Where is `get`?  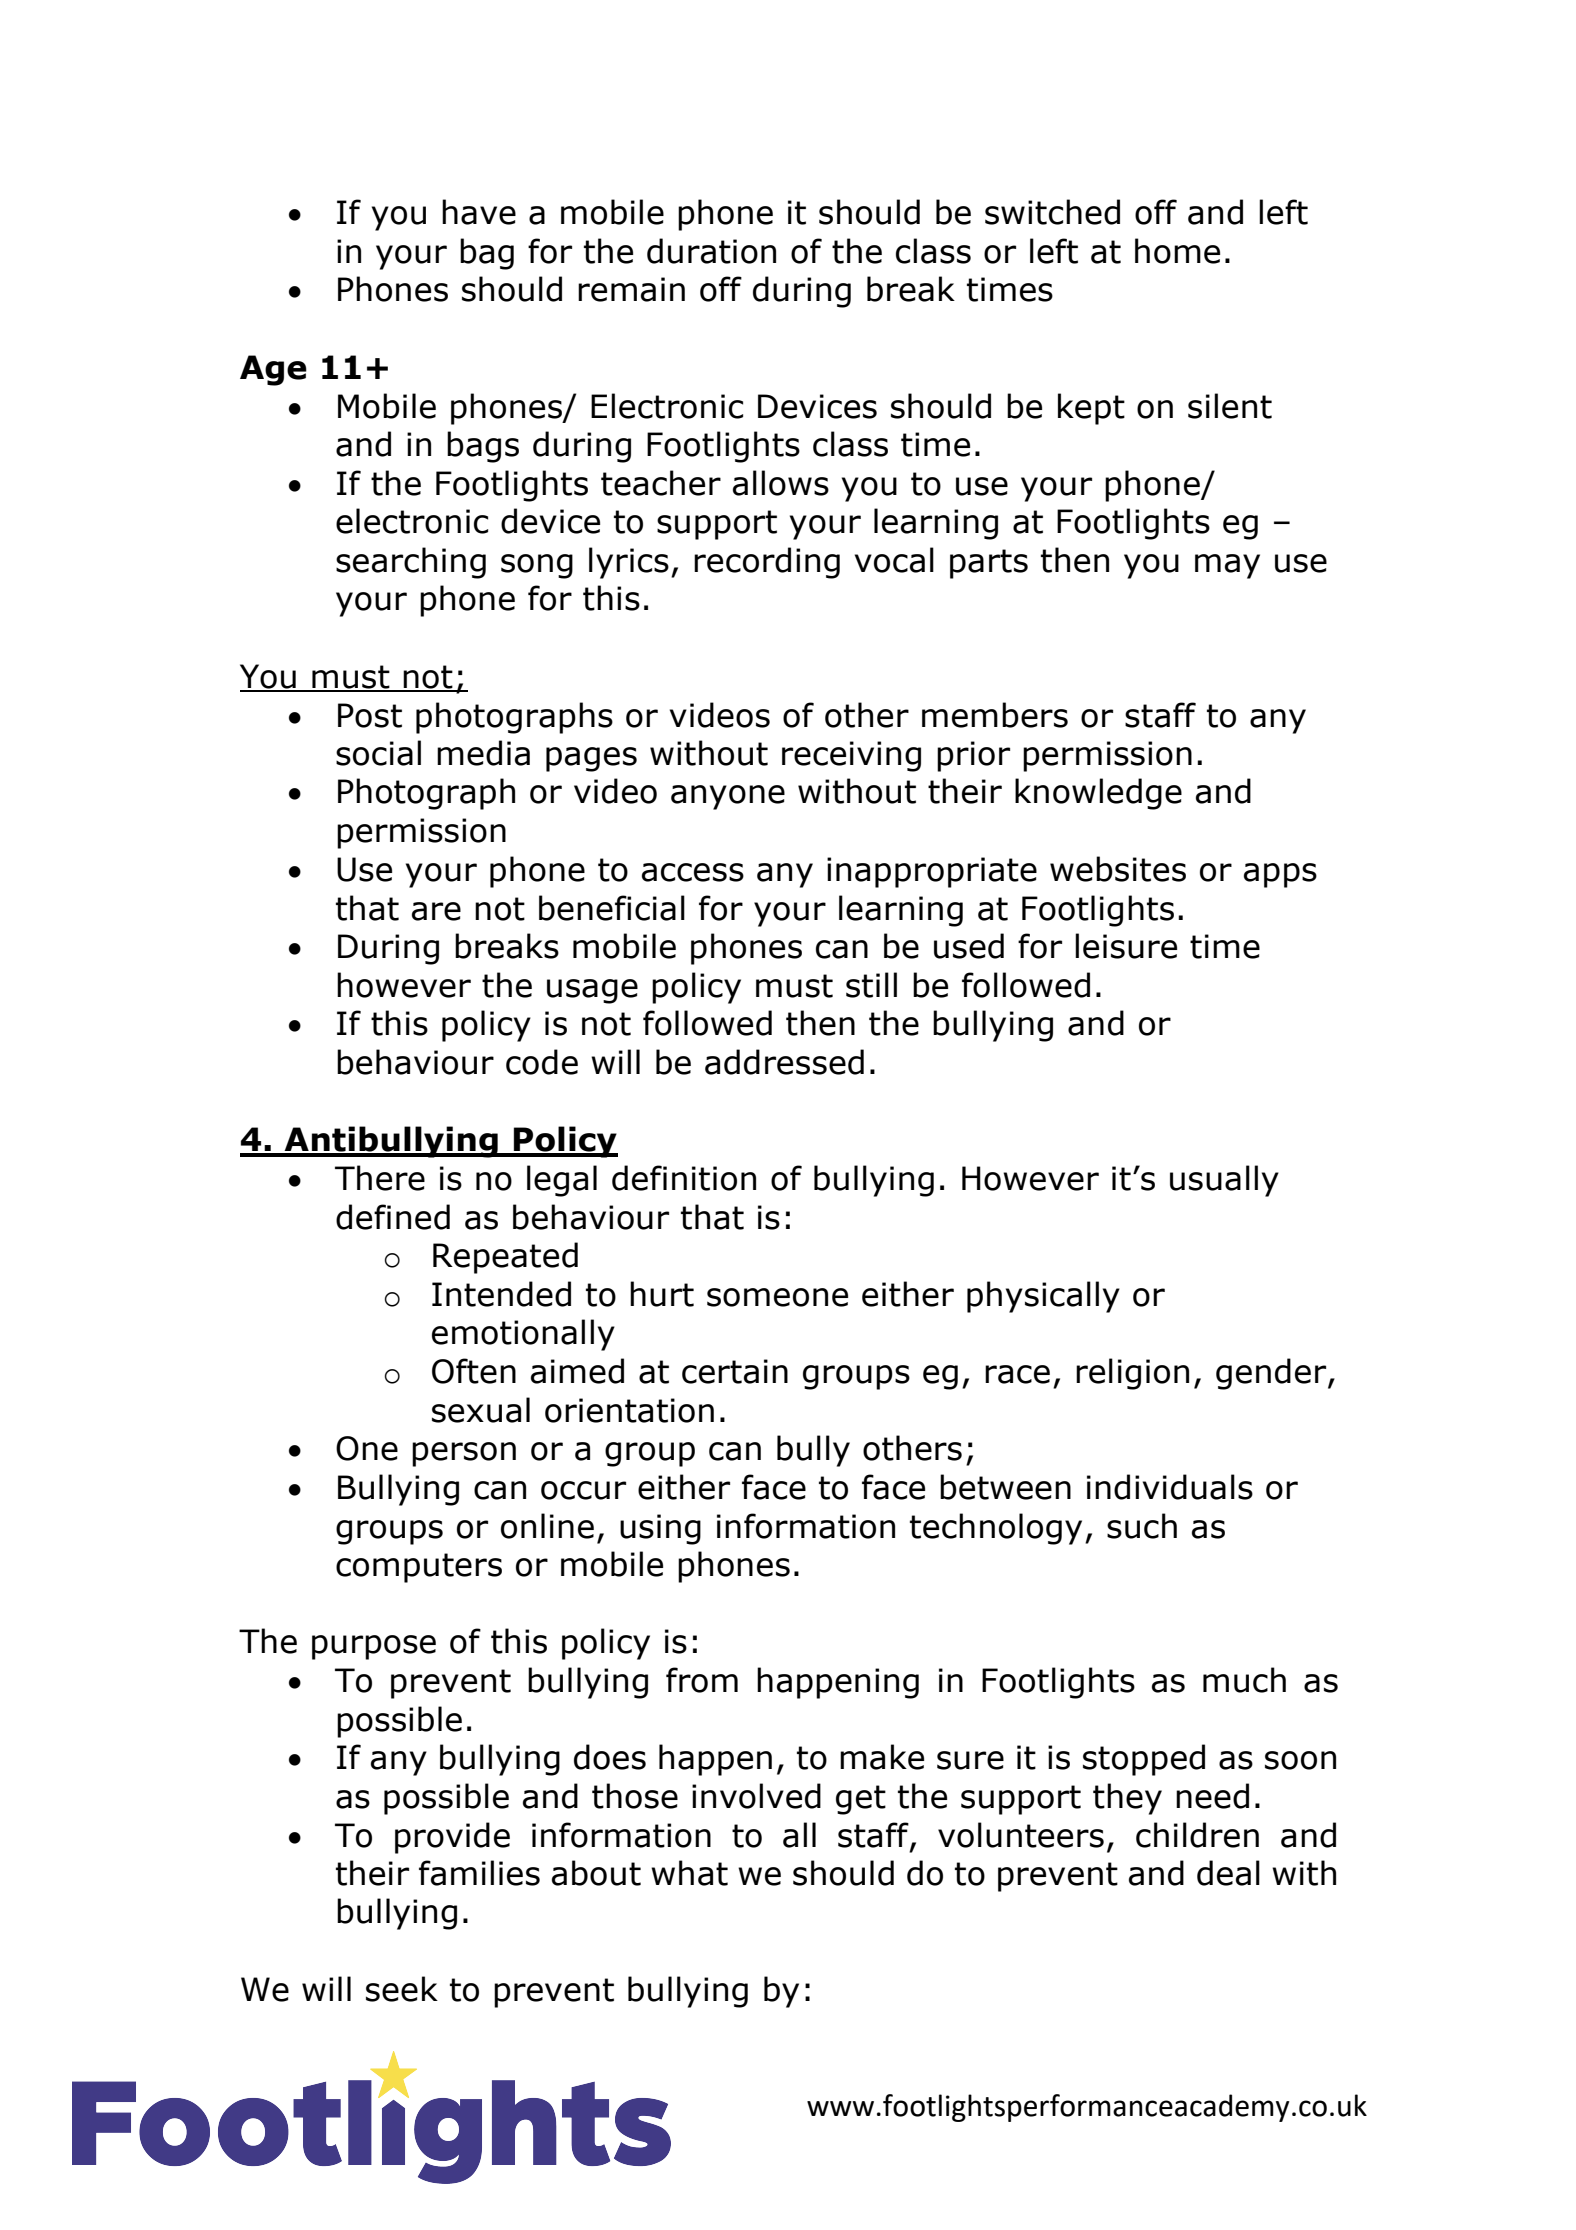 get is located at coordinates (861, 1800).
